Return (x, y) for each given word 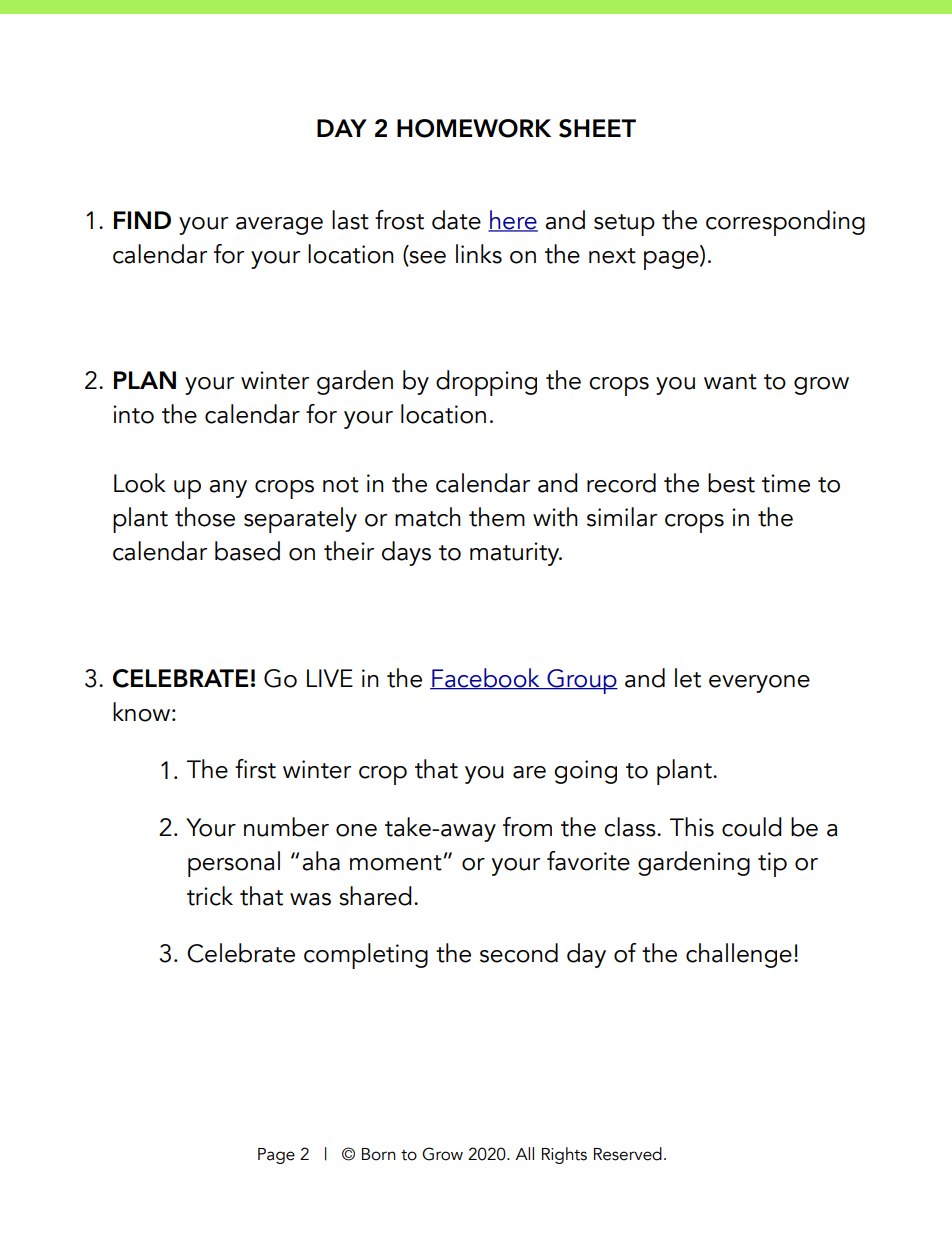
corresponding (785, 223)
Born (379, 1154)
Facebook (486, 678)
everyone (759, 684)
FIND (142, 220)
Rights (564, 1155)
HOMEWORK (474, 128)
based (247, 551)
